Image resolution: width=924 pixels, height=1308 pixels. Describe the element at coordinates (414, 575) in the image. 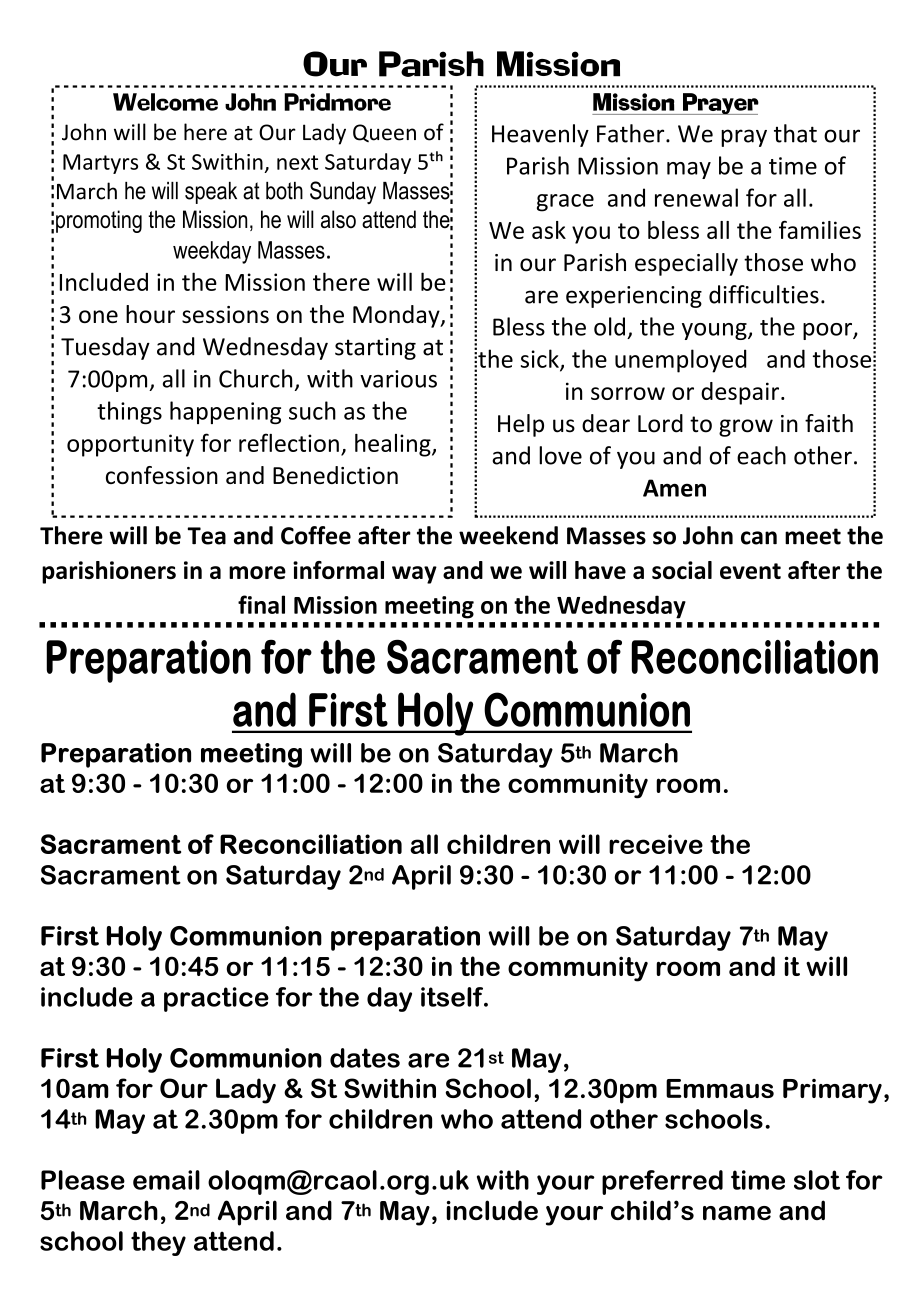

I see `way` at that location.
